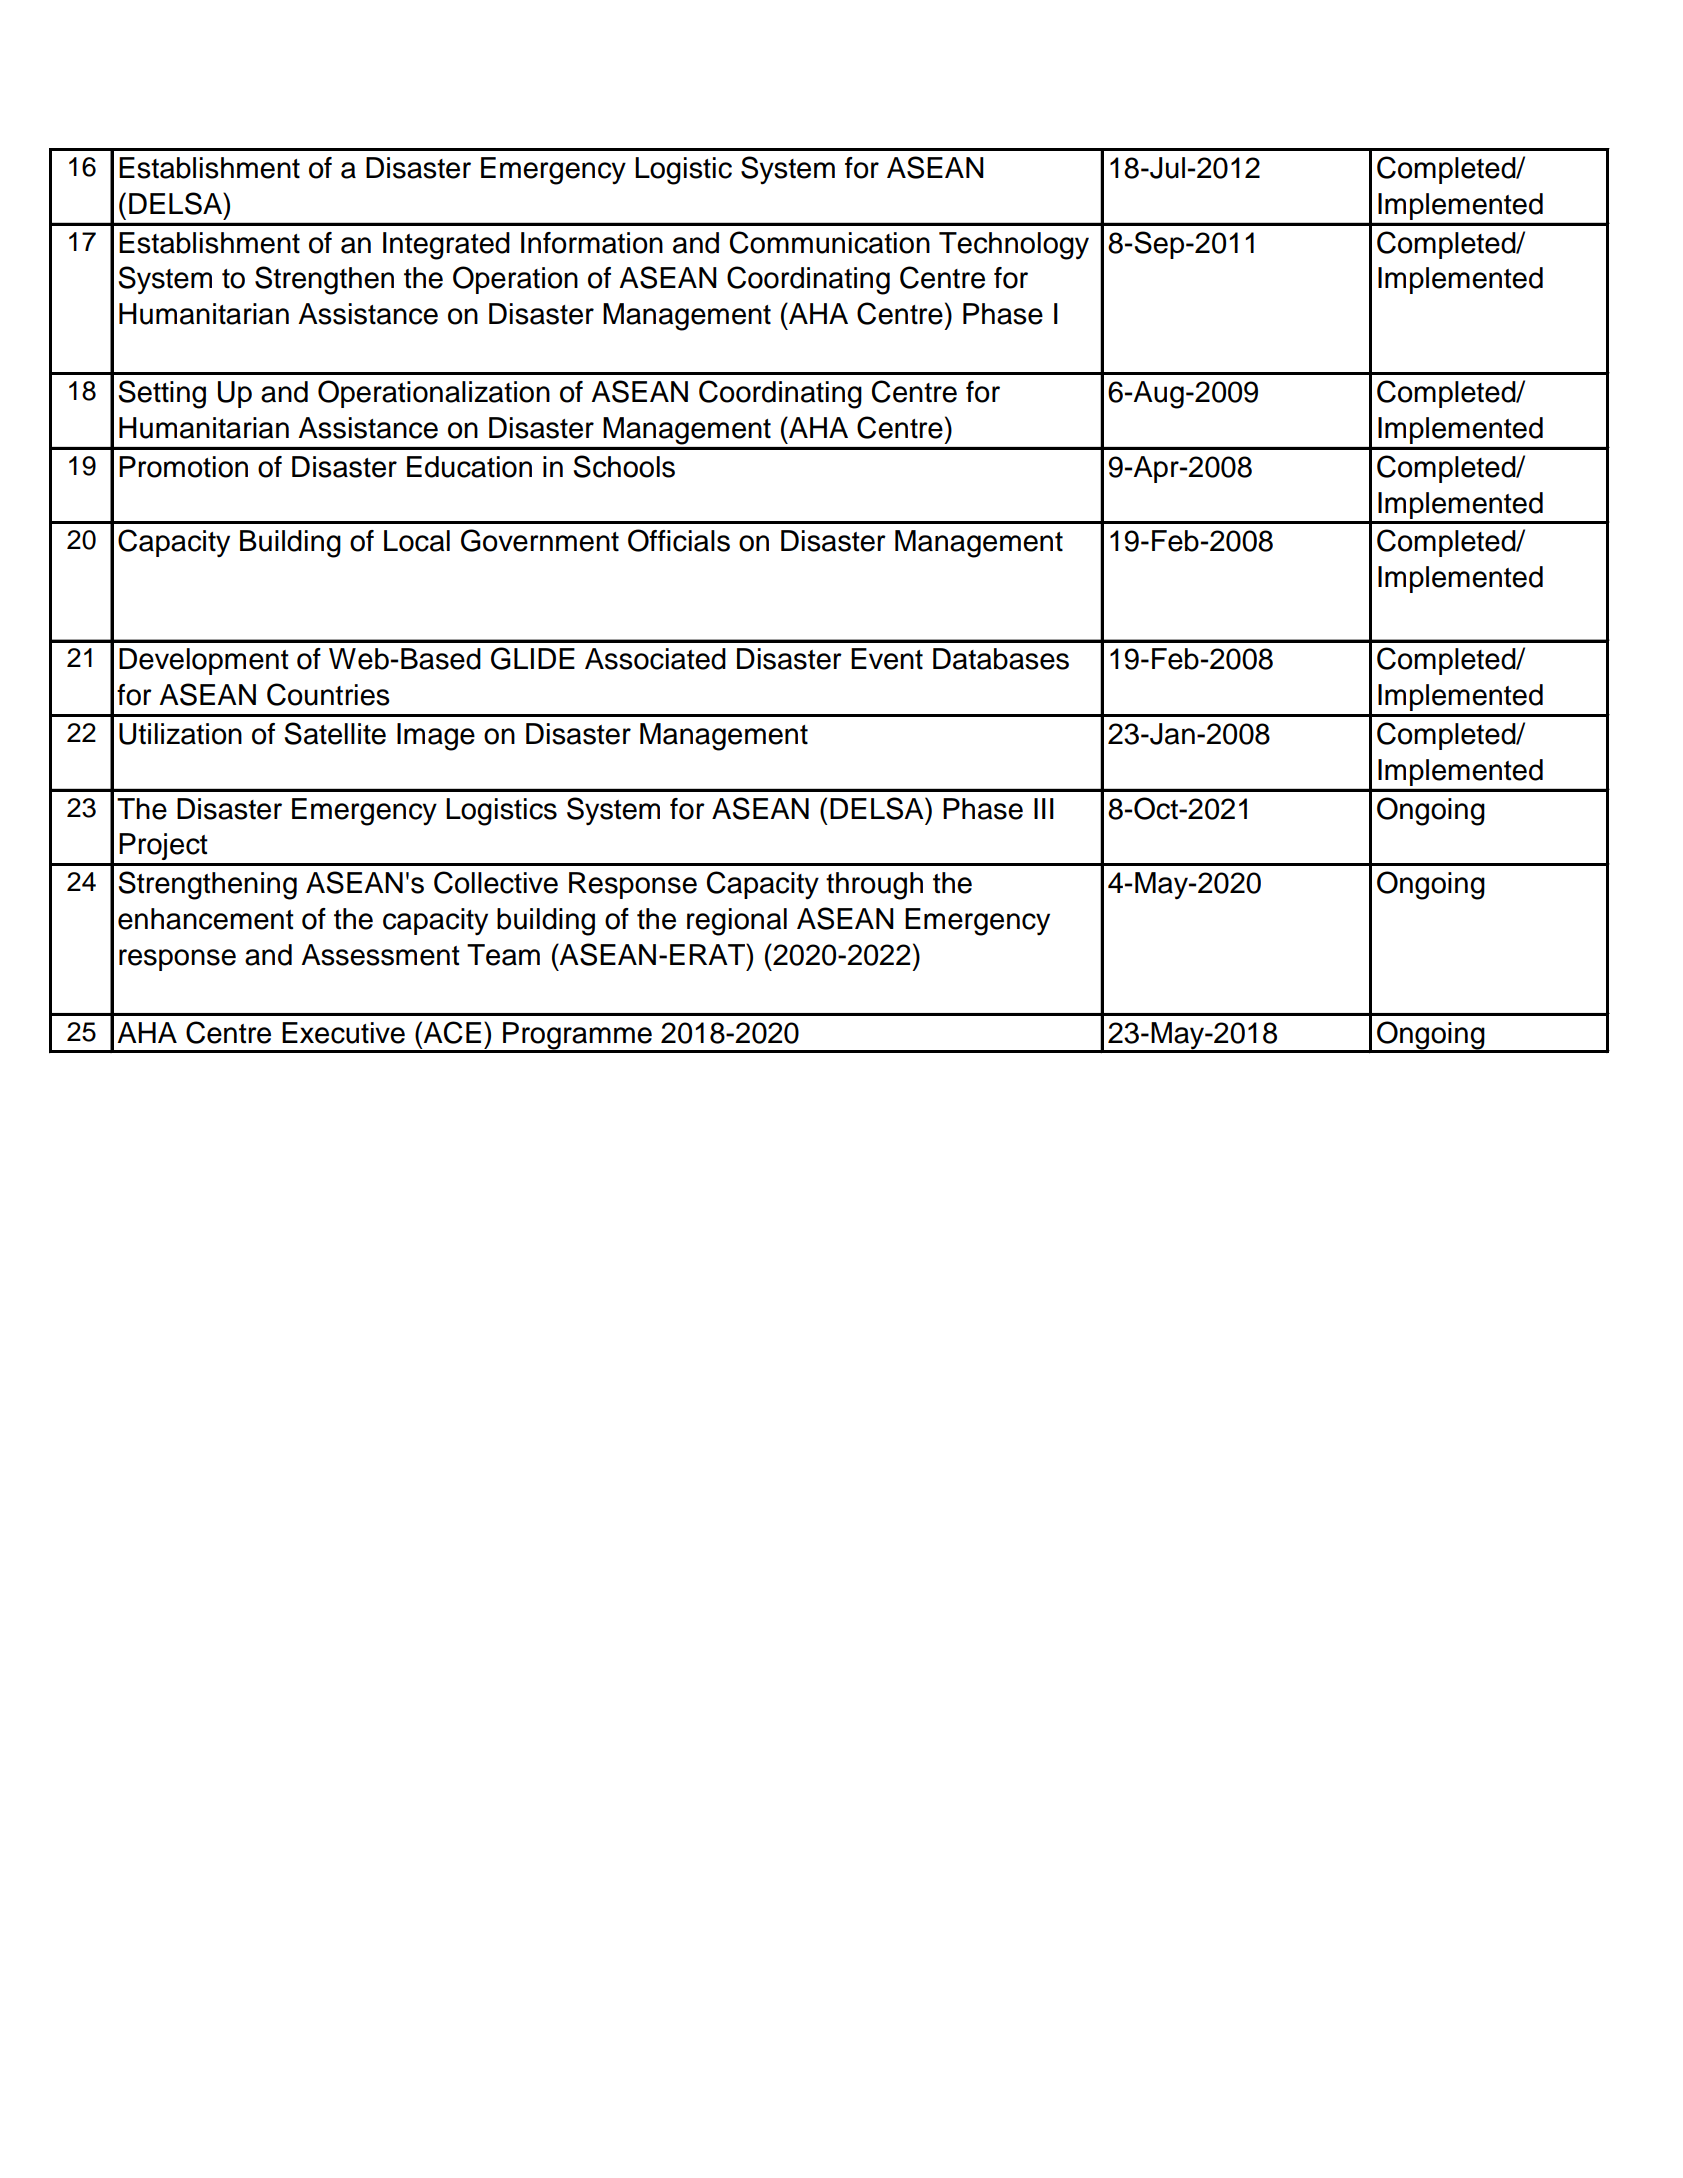  What do you see at coordinates (1001, 659) in the image?
I see `Databases` at bounding box center [1001, 659].
